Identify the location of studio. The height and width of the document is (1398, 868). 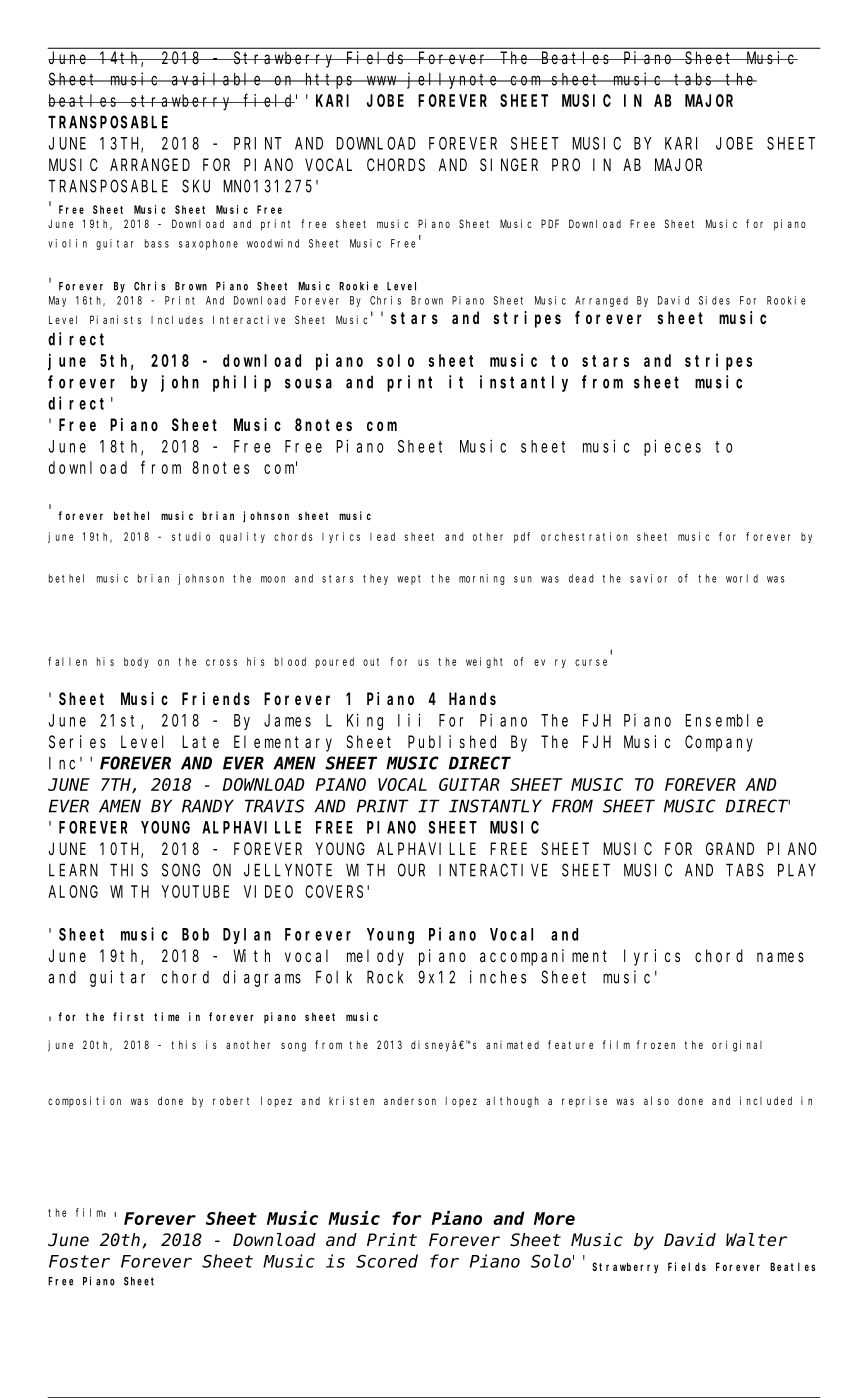
(191, 536).
